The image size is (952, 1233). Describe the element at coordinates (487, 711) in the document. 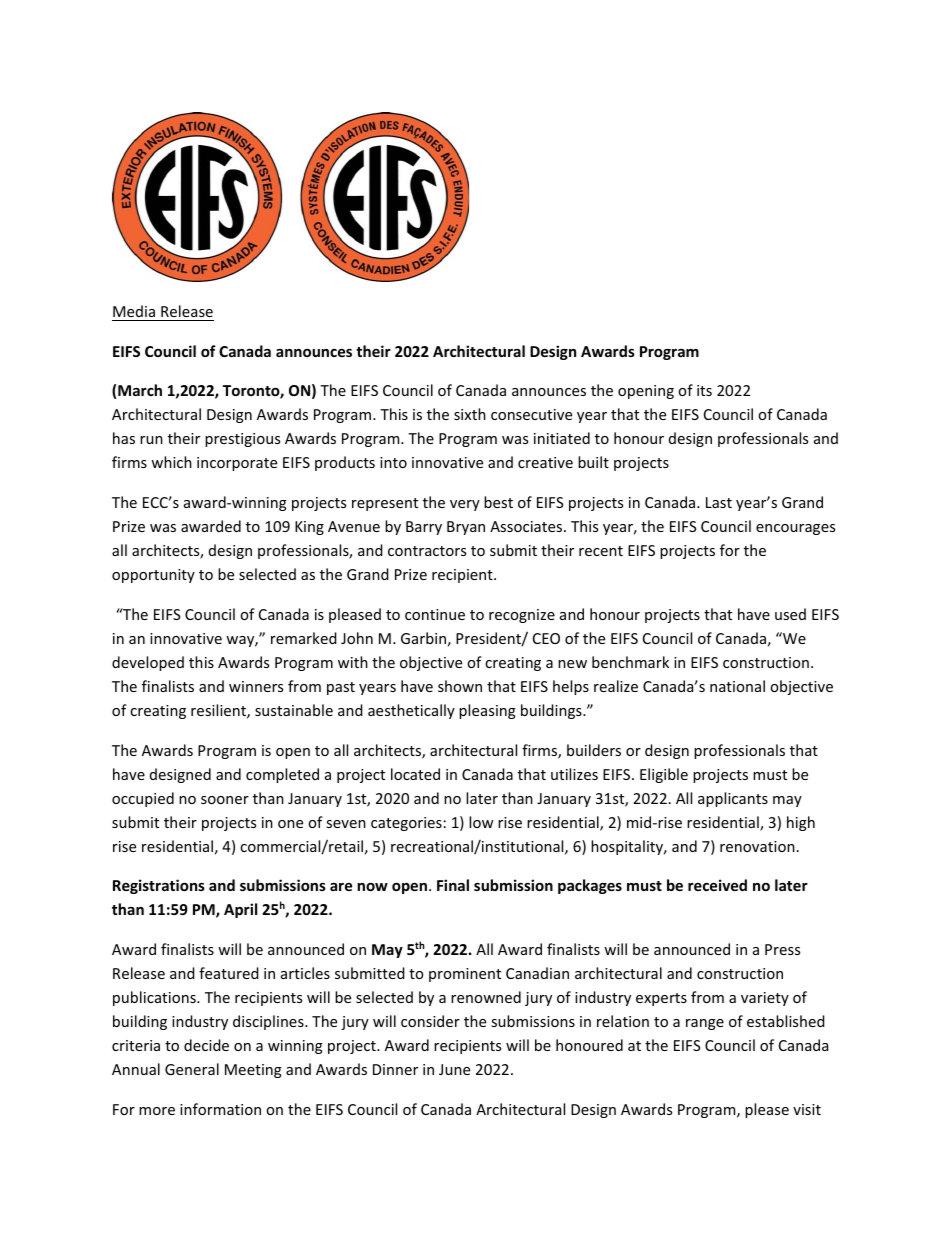

I see `pleasing` at that location.
